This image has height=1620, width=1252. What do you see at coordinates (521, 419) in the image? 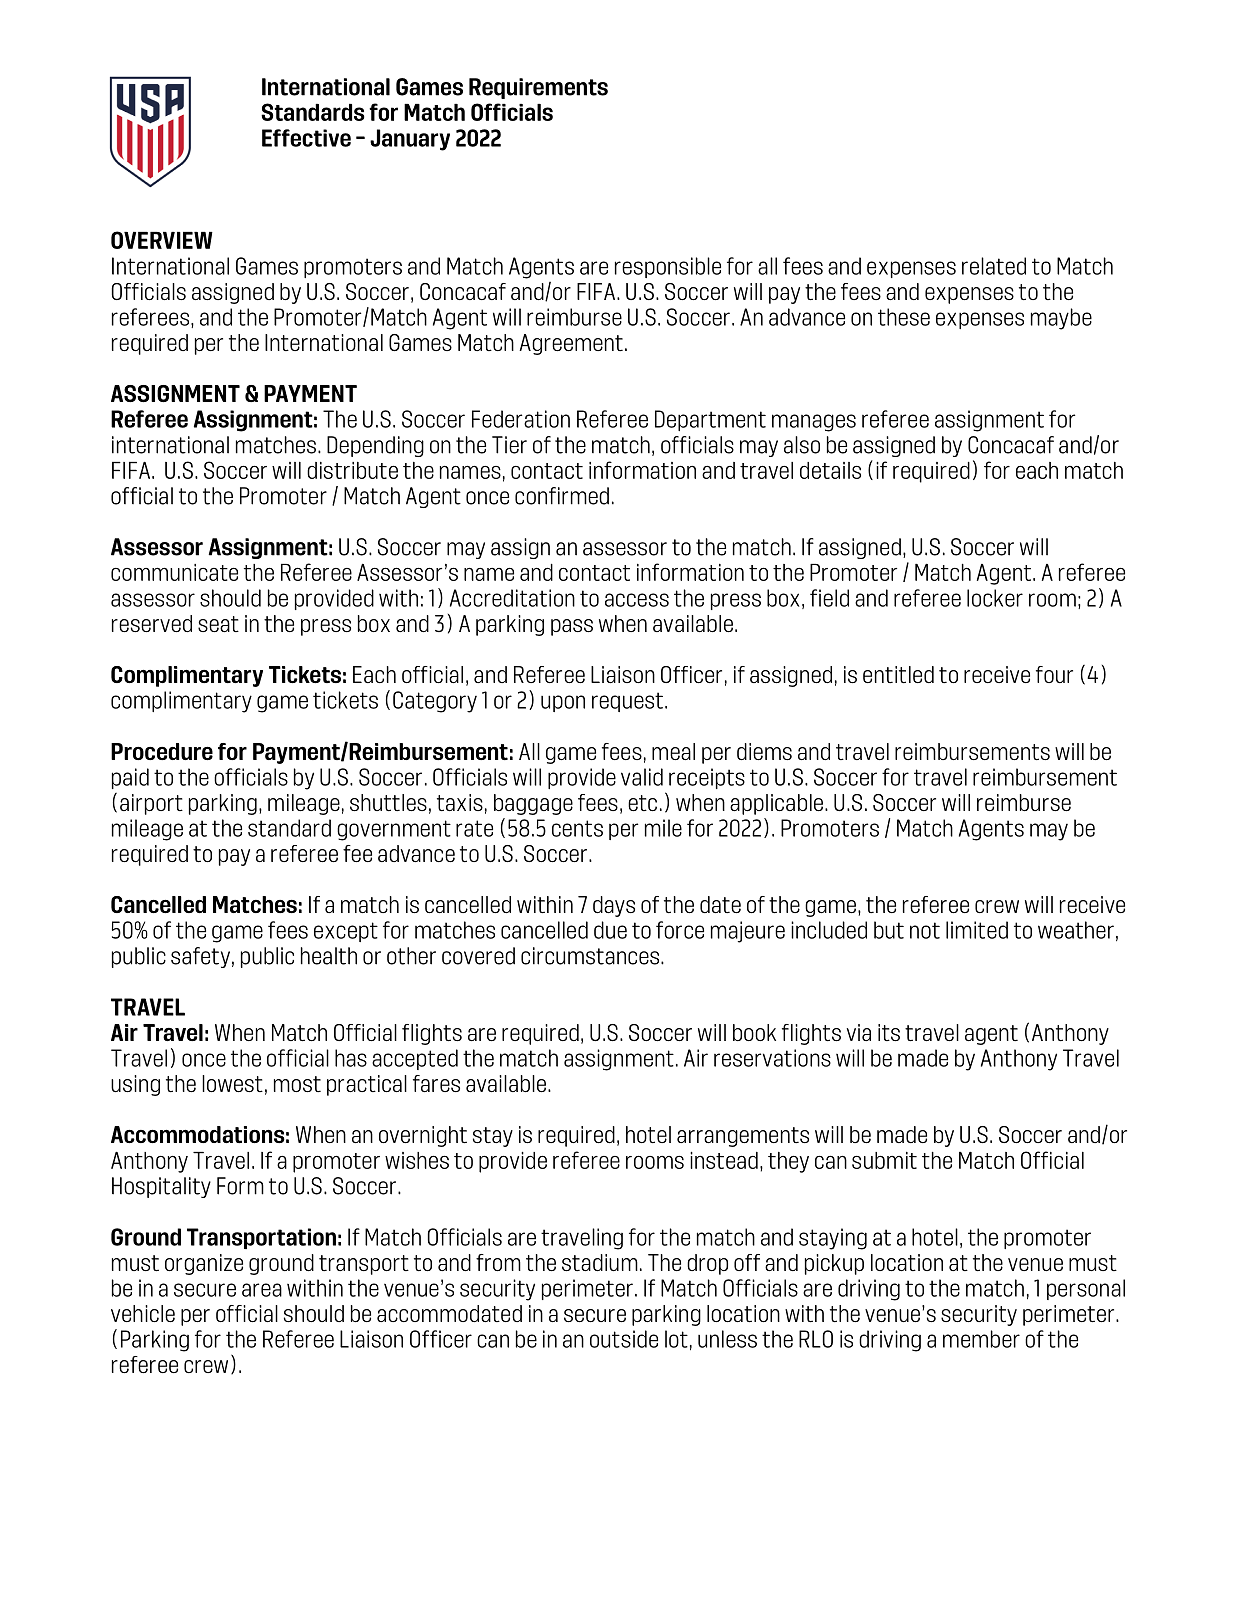
I see `Federation` at bounding box center [521, 419].
